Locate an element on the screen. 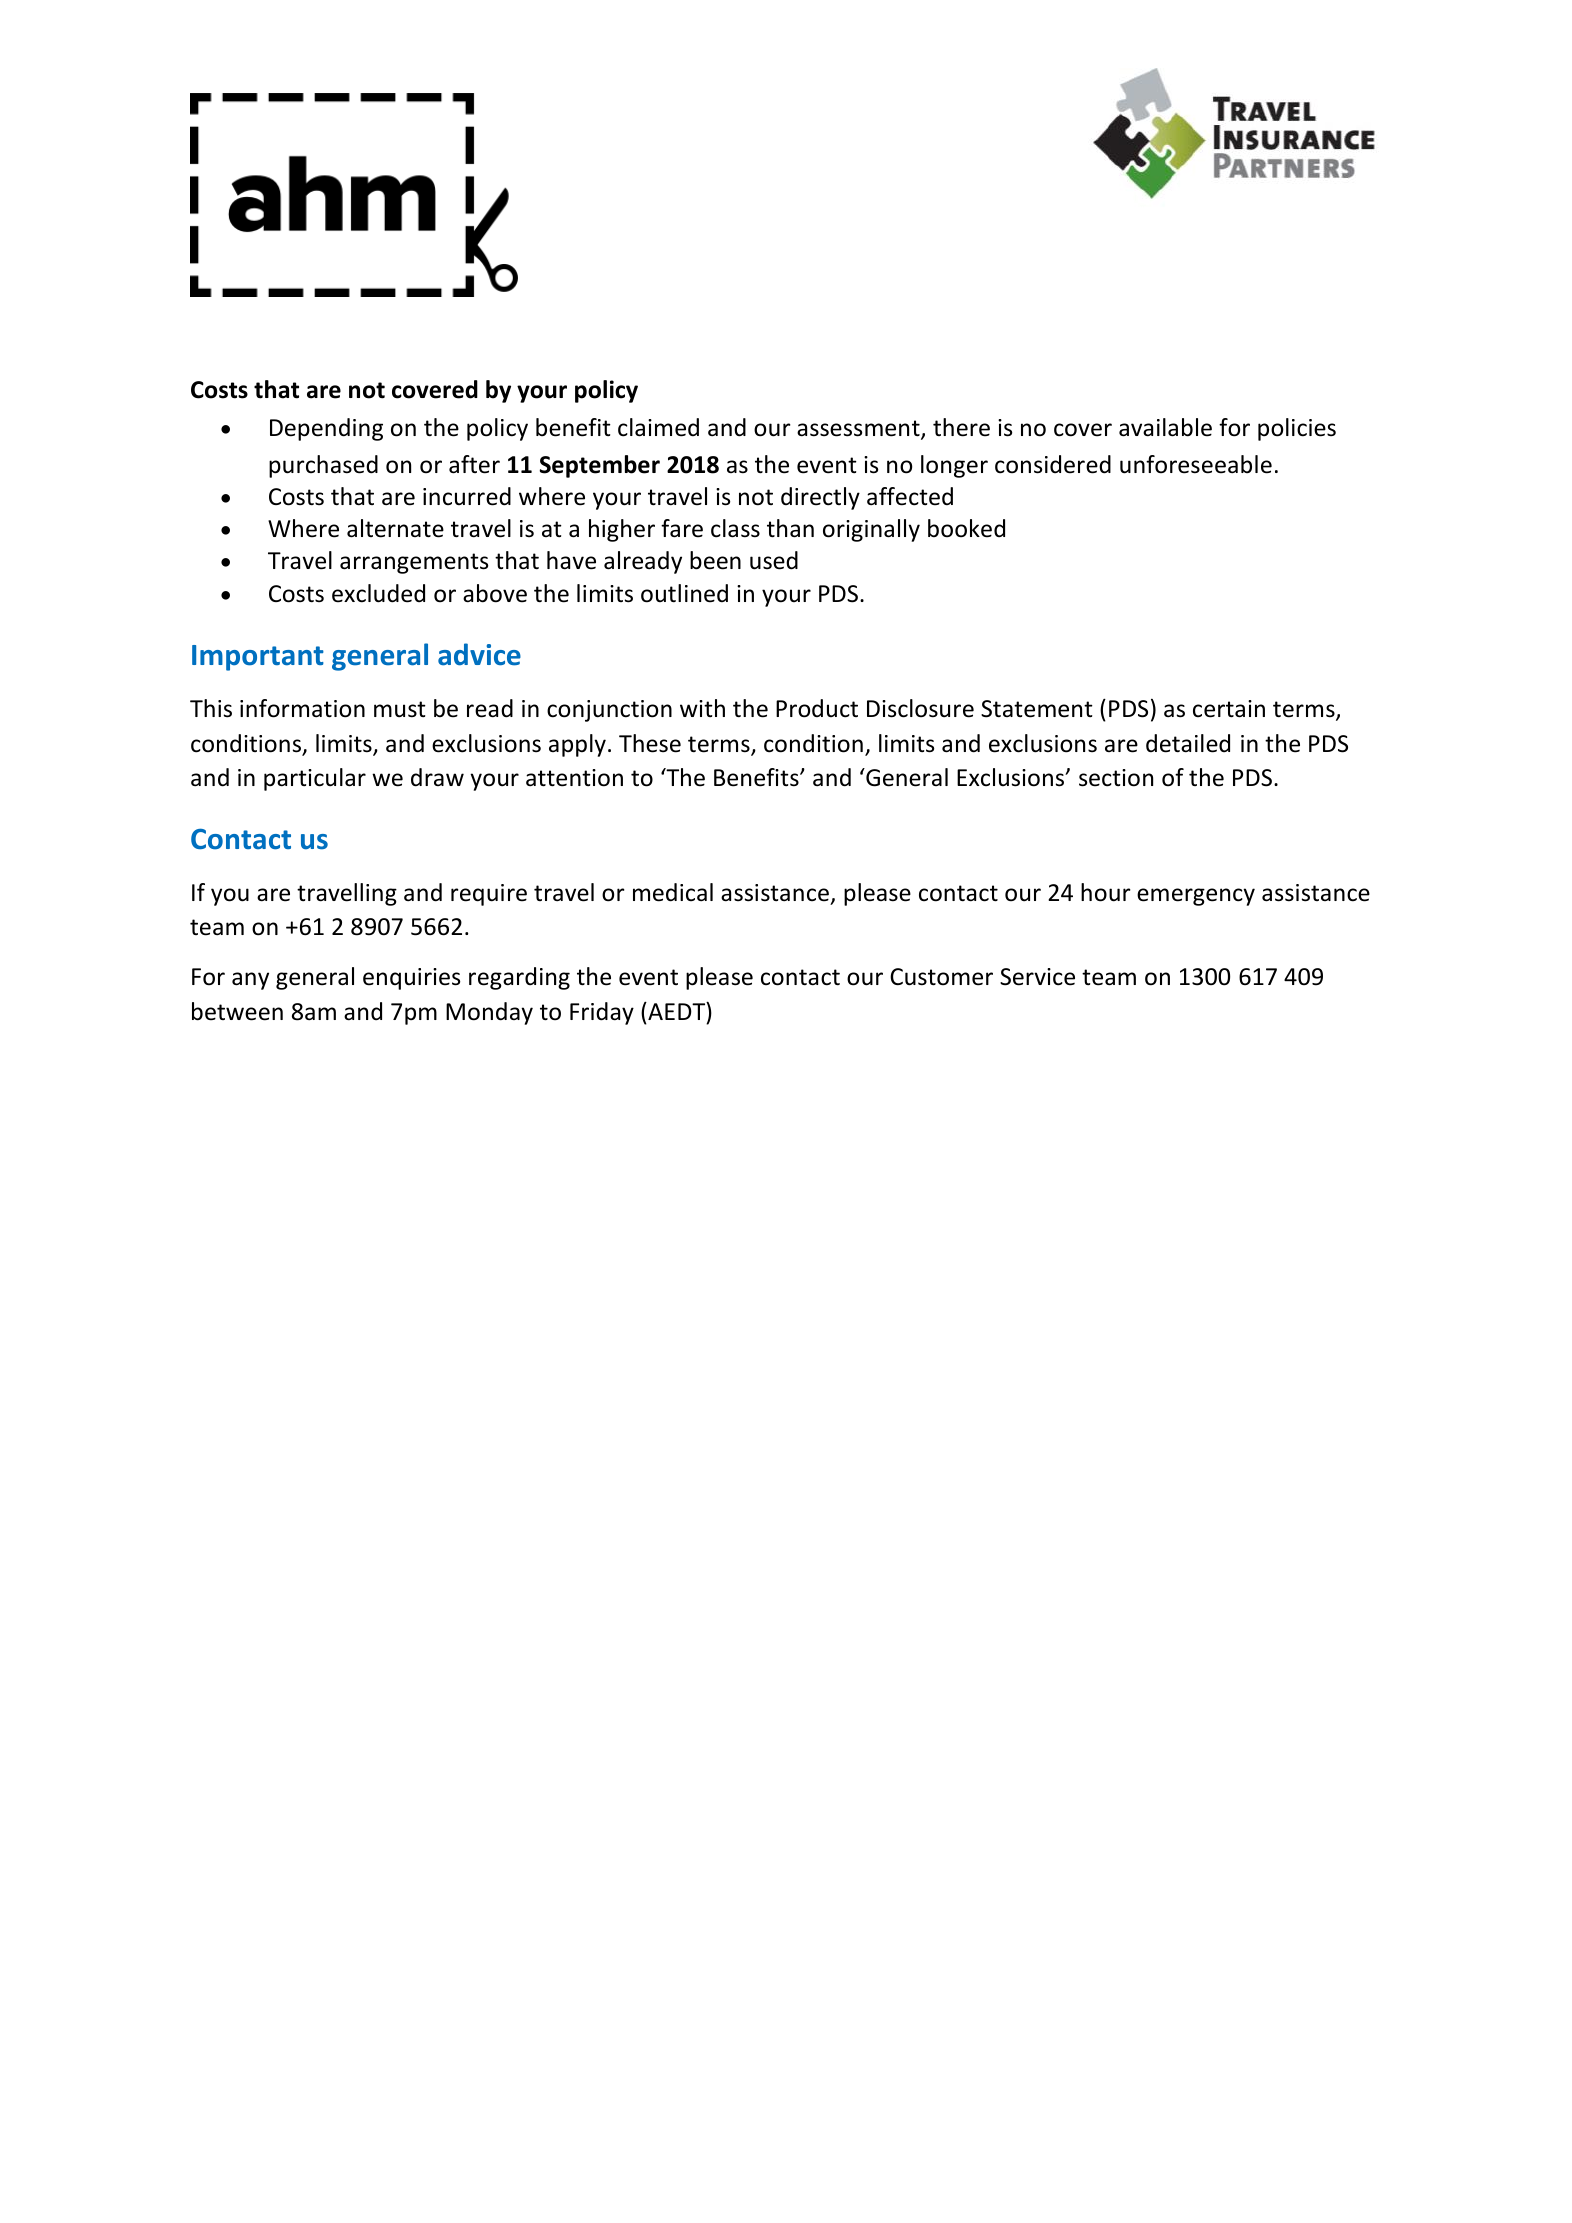 This screenshot has height=2223, width=1572. enquiries is located at coordinates (411, 979).
